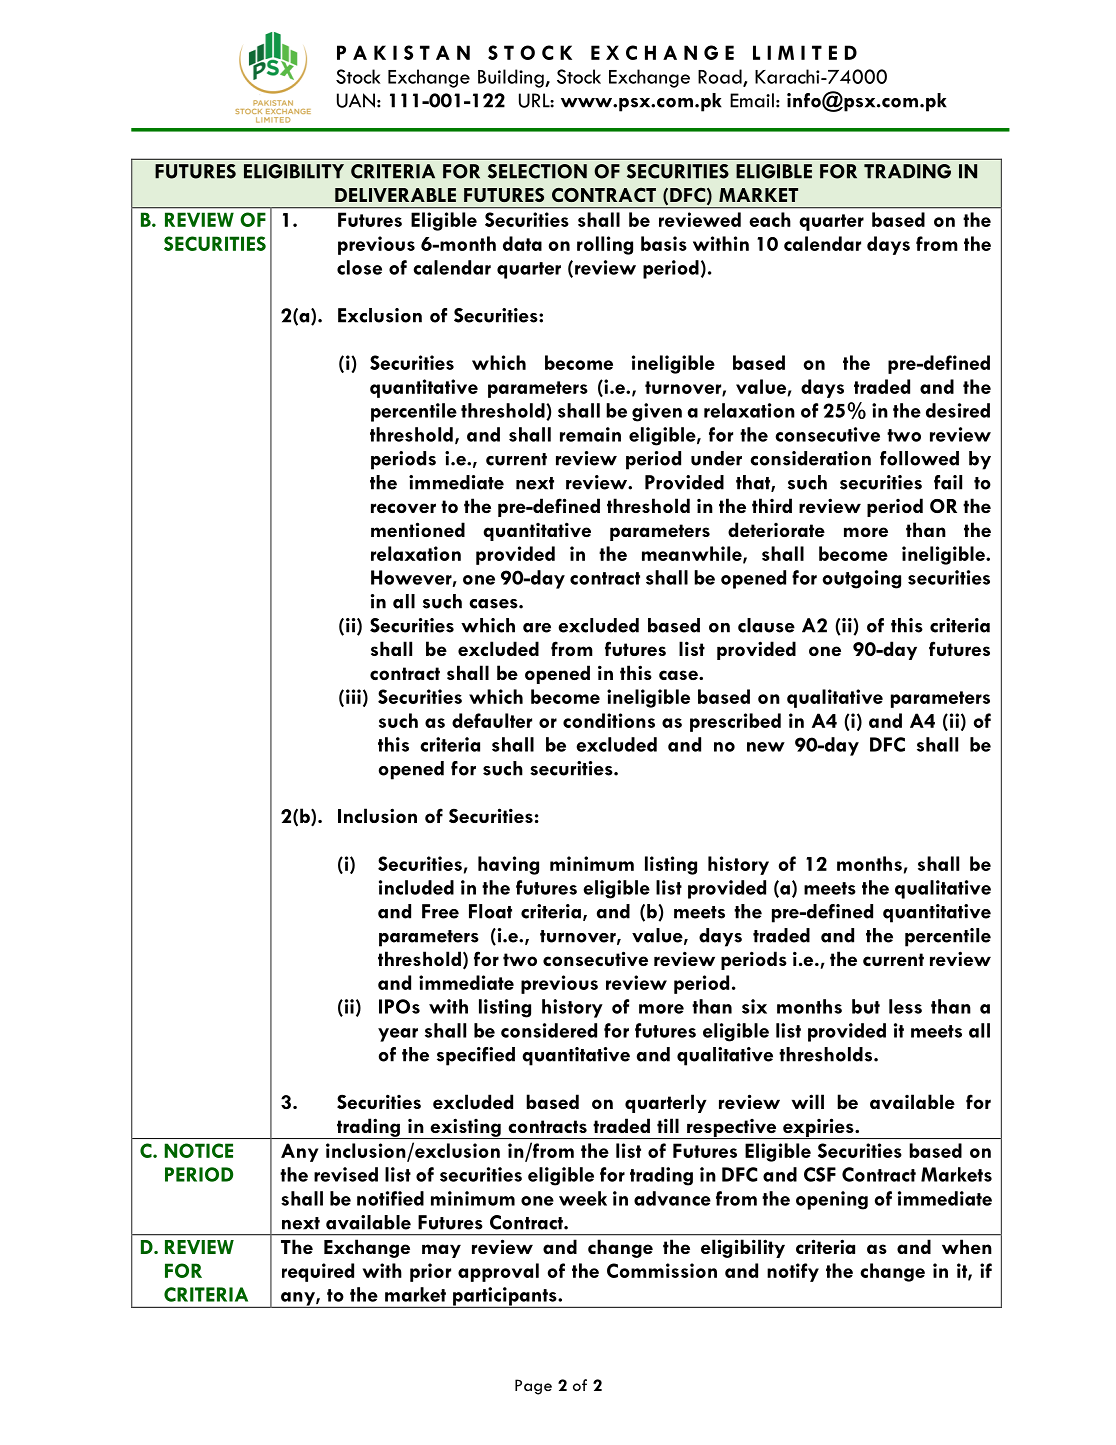 This page has width=1116, height=1445. I want to click on iii, so click(353, 696).
